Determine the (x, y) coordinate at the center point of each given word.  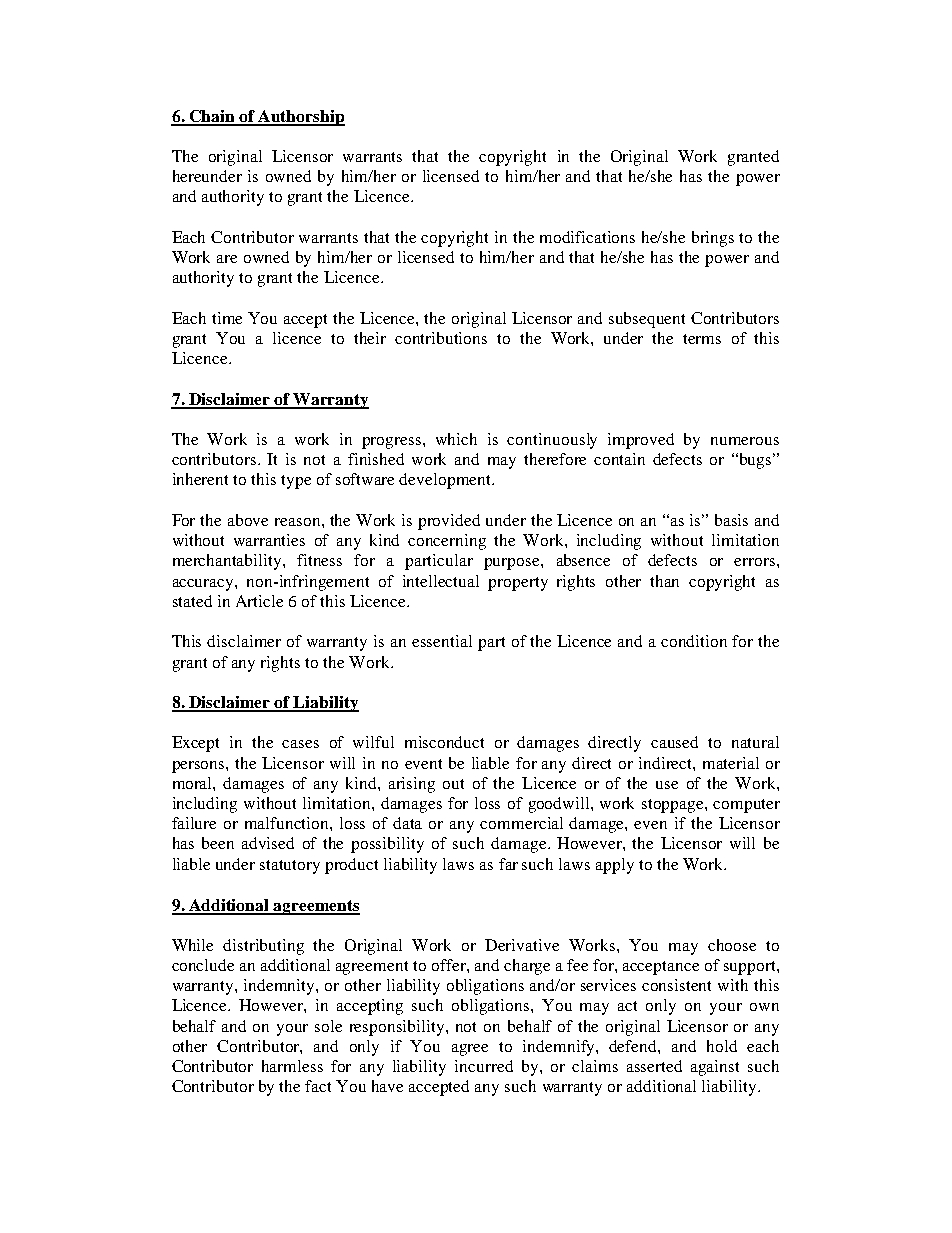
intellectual (441, 581)
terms (702, 339)
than (664, 581)
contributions (441, 338)
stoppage (674, 806)
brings (713, 239)
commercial (521, 823)
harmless (292, 1066)
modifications (587, 237)
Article (259, 601)
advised (268, 843)
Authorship (301, 118)
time (227, 318)
